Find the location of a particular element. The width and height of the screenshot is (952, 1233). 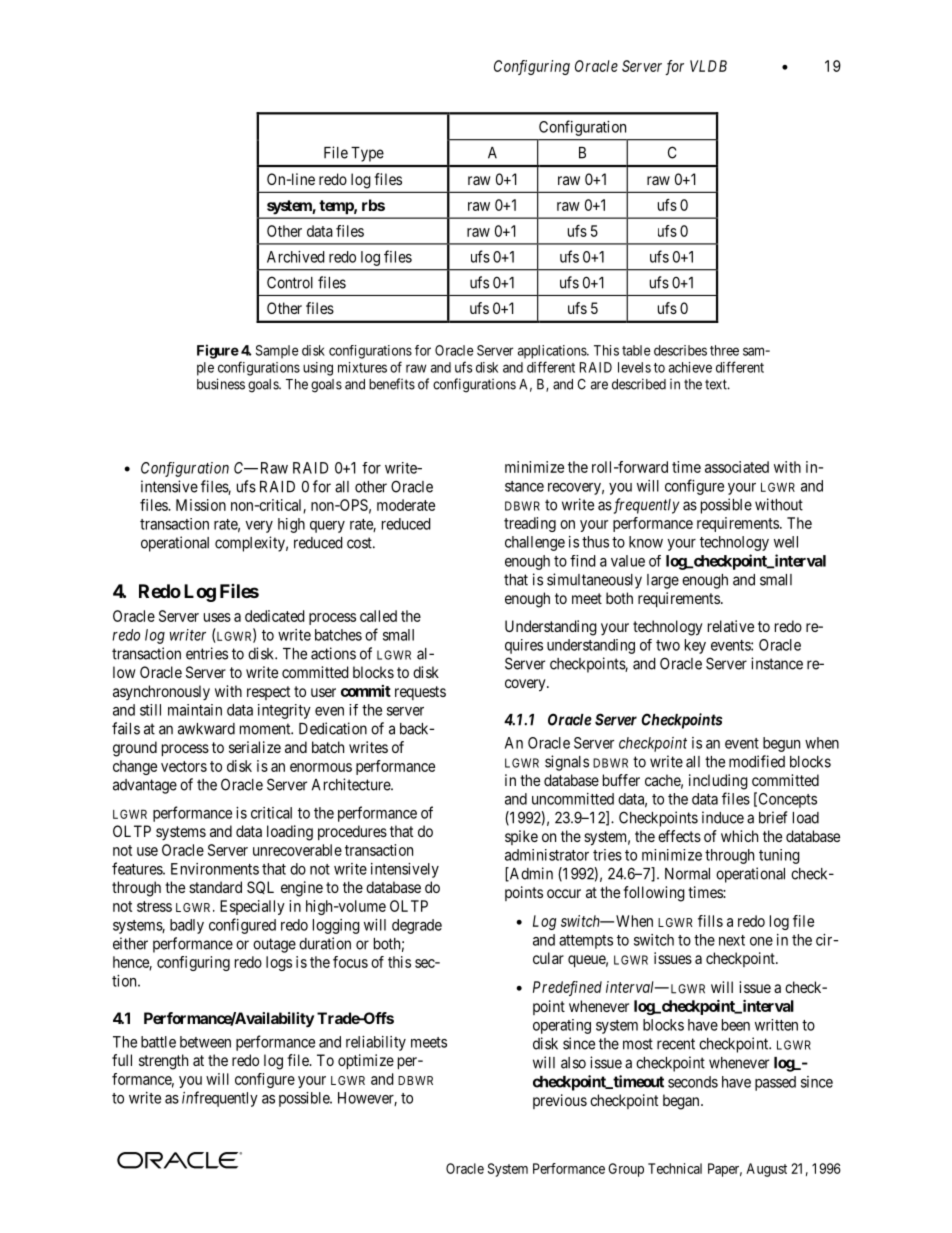

three is located at coordinates (724, 350).
